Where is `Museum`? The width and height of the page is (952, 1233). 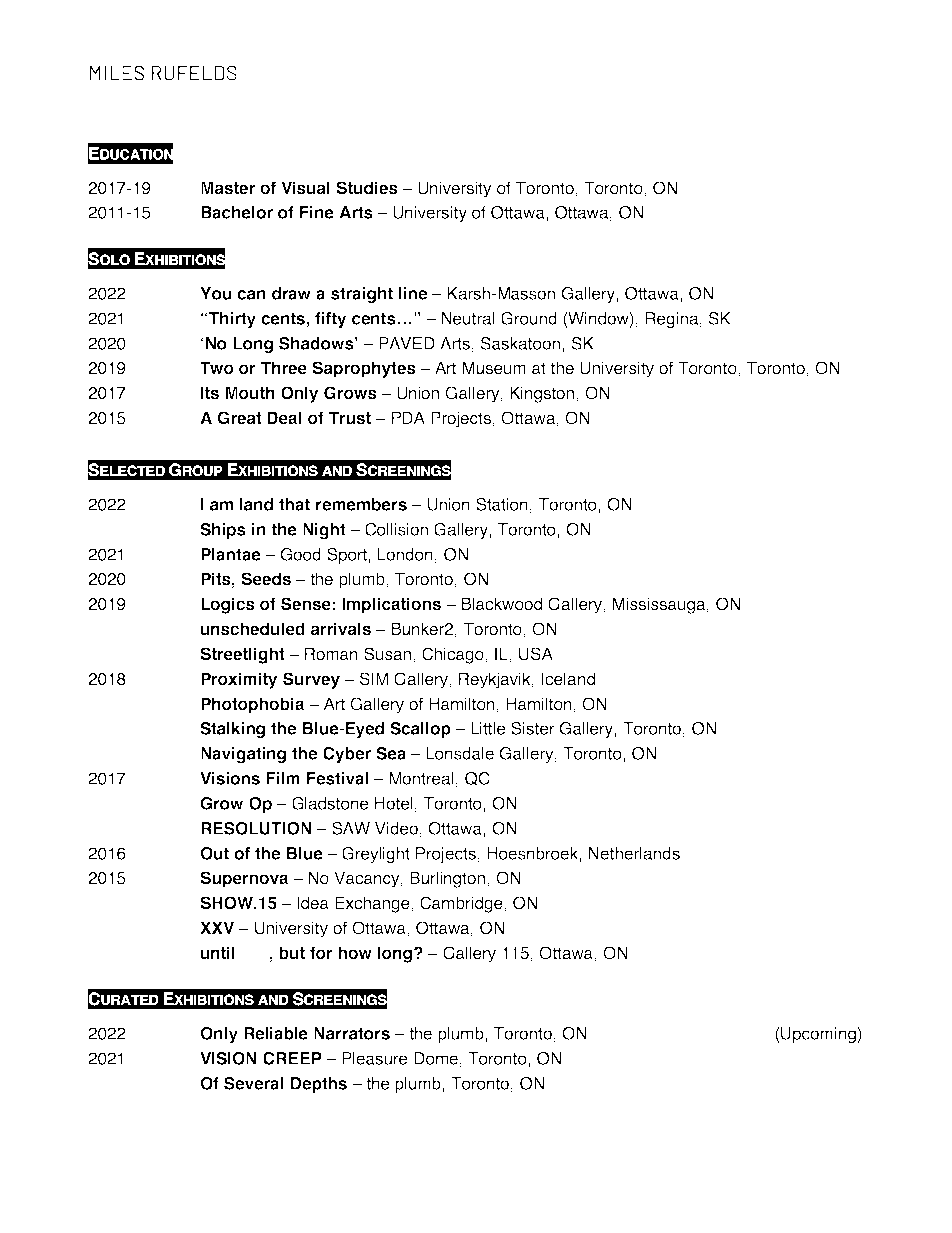 Museum is located at coordinates (494, 368).
